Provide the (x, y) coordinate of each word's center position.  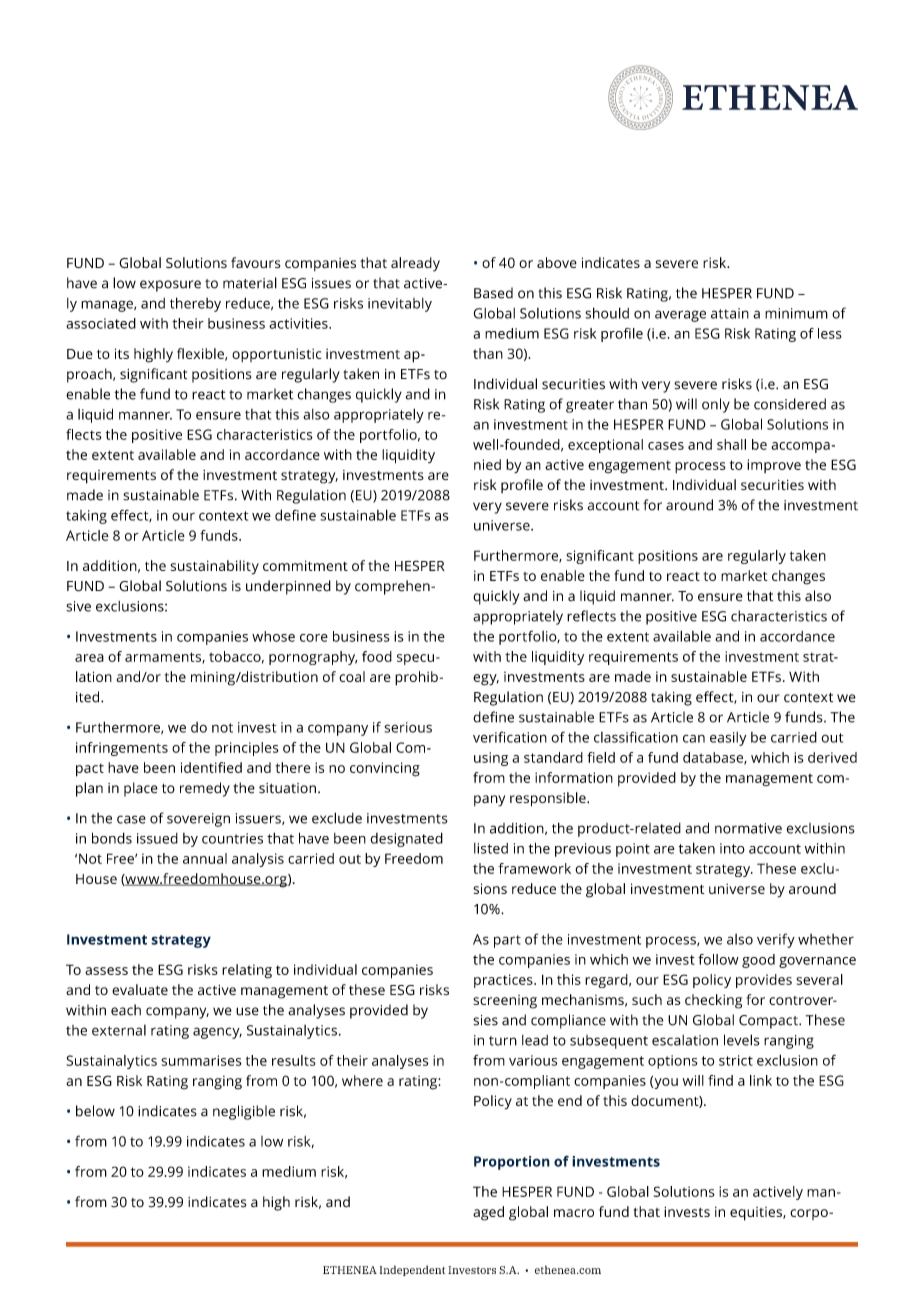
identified (211, 767)
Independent (412, 1270)
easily (728, 739)
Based (493, 293)
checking (713, 1001)
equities (757, 1214)
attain (730, 313)
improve (774, 466)
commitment (305, 565)
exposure (170, 286)
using (491, 759)
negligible (244, 1112)
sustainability (215, 567)
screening (505, 1002)
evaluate (140, 990)
